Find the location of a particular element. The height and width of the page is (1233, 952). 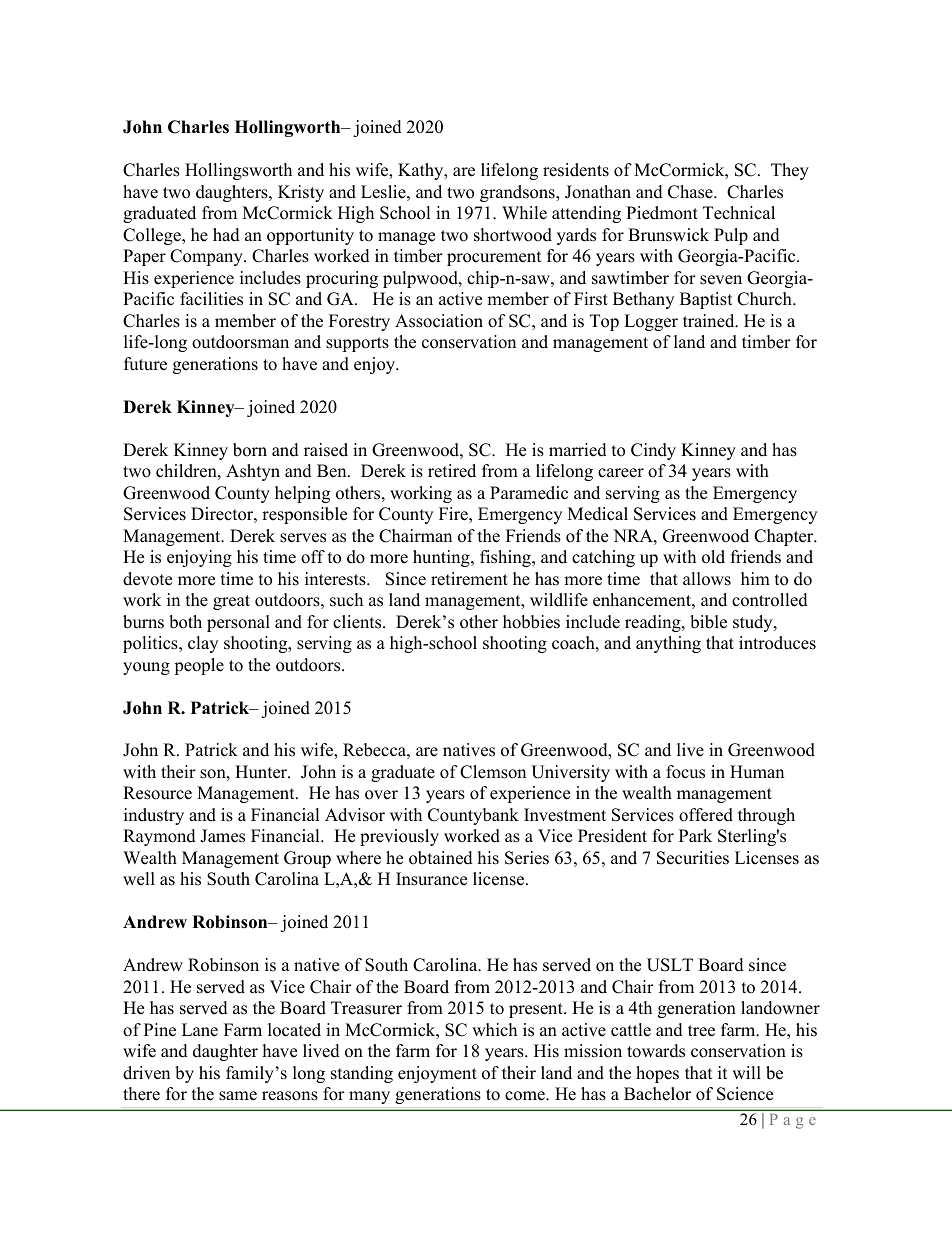

obtained is located at coordinates (441, 858).
